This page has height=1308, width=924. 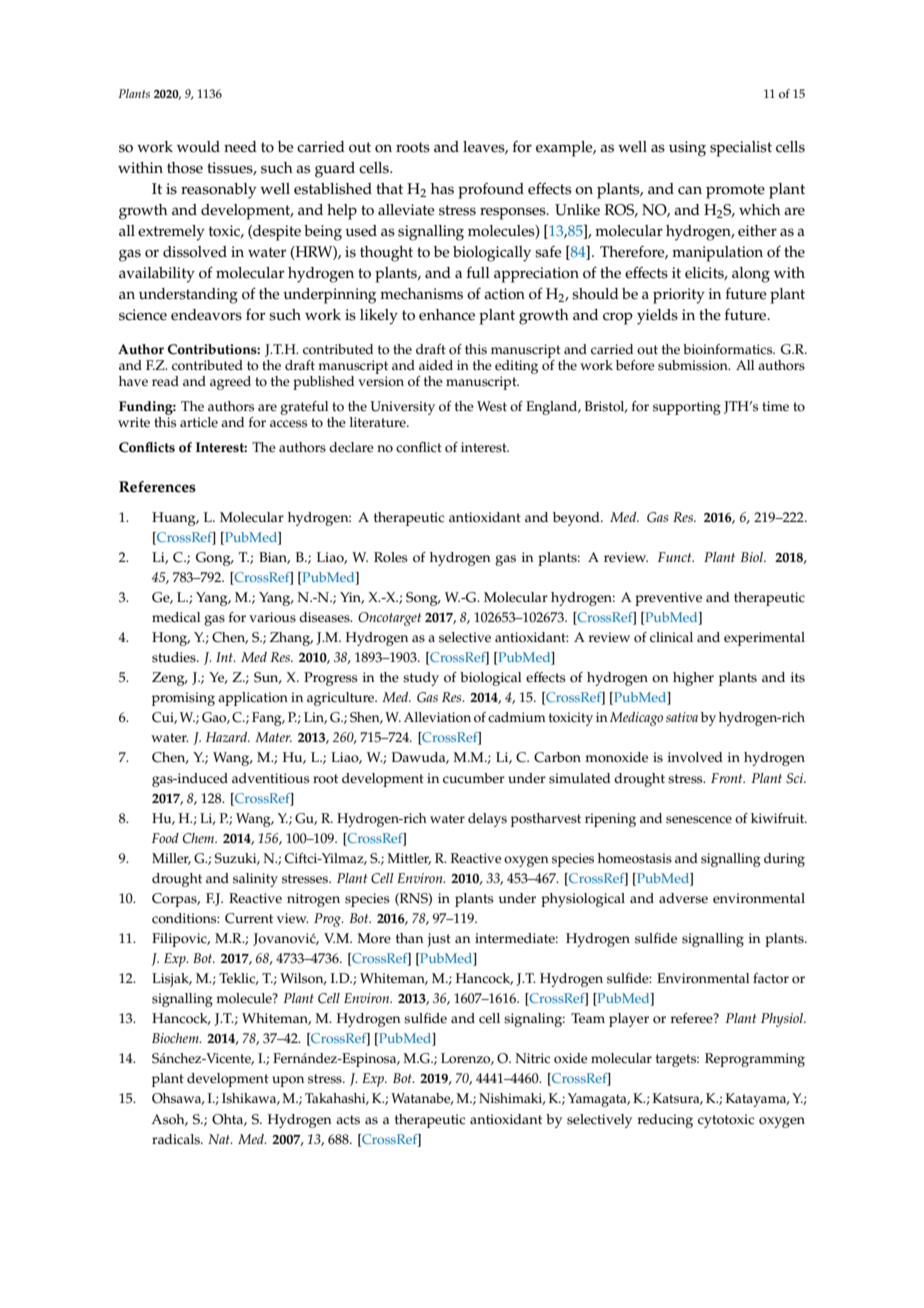 What do you see at coordinates (491, 191) in the page?
I see `profound` at bounding box center [491, 191].
